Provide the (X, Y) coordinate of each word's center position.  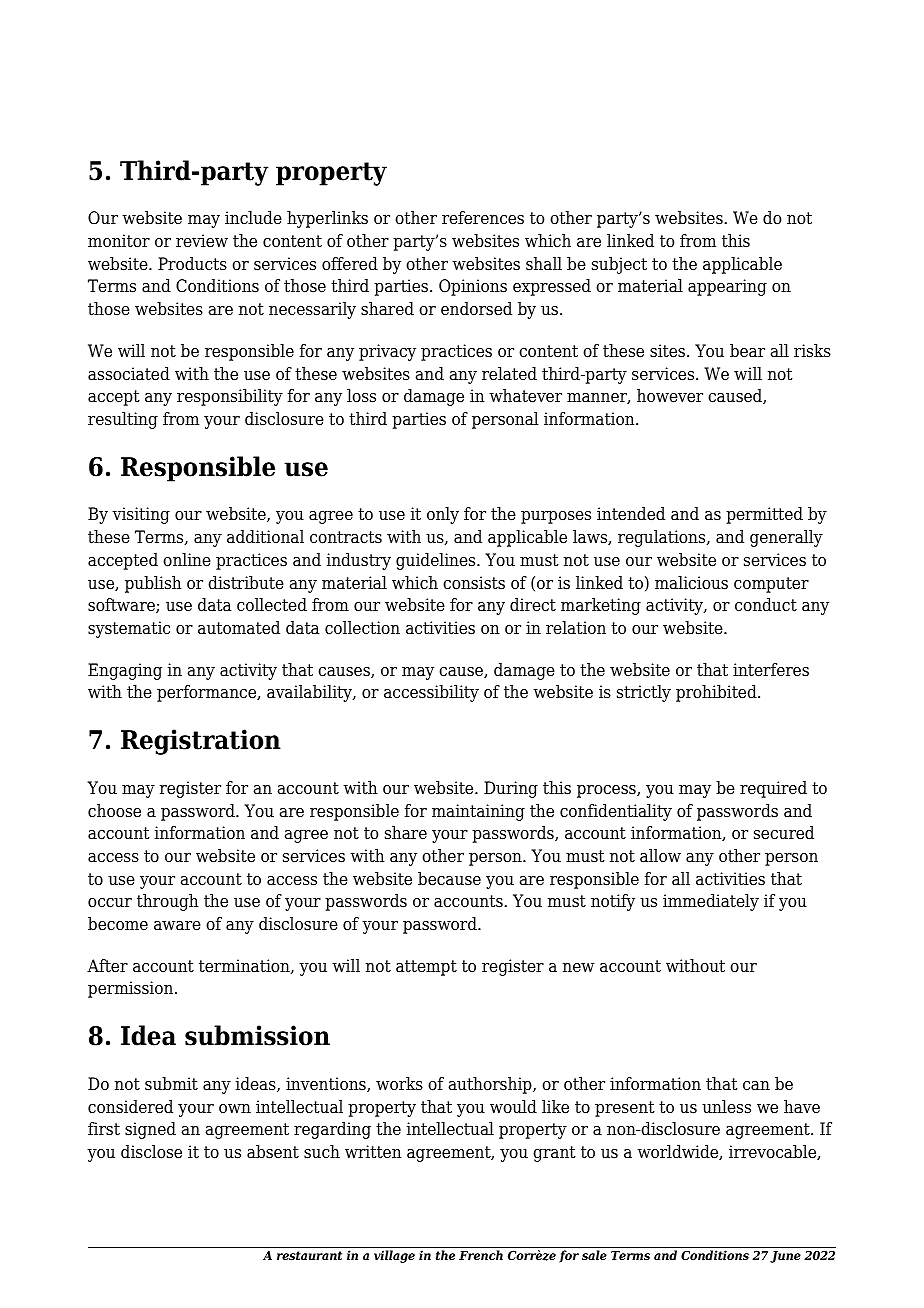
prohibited (717, 693)
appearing (727, 287)
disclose (151, 1152)
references (483, 218)
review (202, 241)
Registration (201, 742)
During (511, 789)
